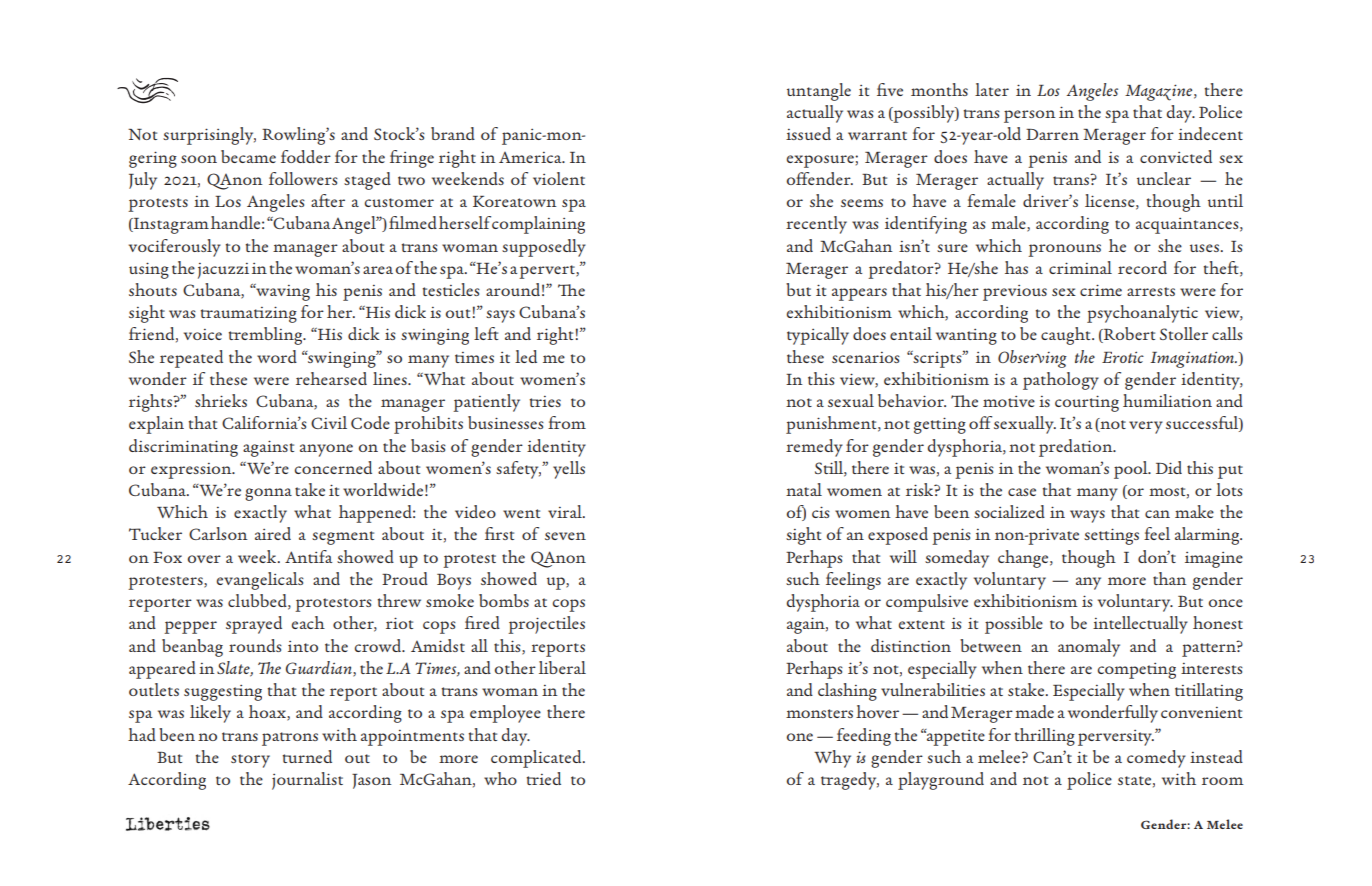  What do you see at coordinates (248, 156) in the screenshot?
I see `became` at bounding box center [248, 156].
